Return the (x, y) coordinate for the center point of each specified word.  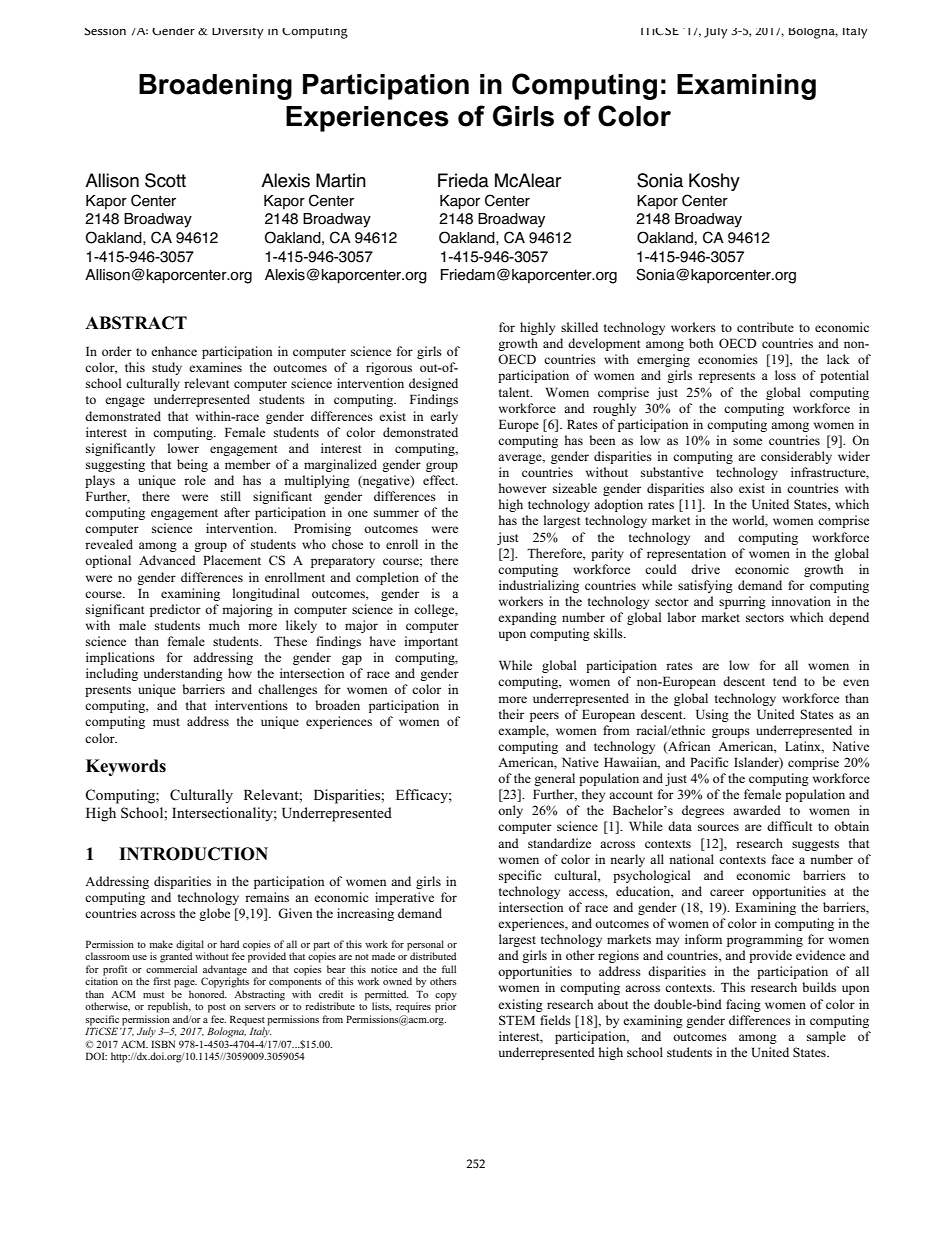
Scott (165, 180)
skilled (579, 327)
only (510, 811)
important (431, 642)
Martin (341, 180)
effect (440, 480)
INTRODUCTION (193, 854)
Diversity (238, 33)
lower (183, 448)
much (224, 625)
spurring (742, 602)
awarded (757, 810)
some (747, 441)
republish (169, 1007)
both (701, 343)
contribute (765, 327)
